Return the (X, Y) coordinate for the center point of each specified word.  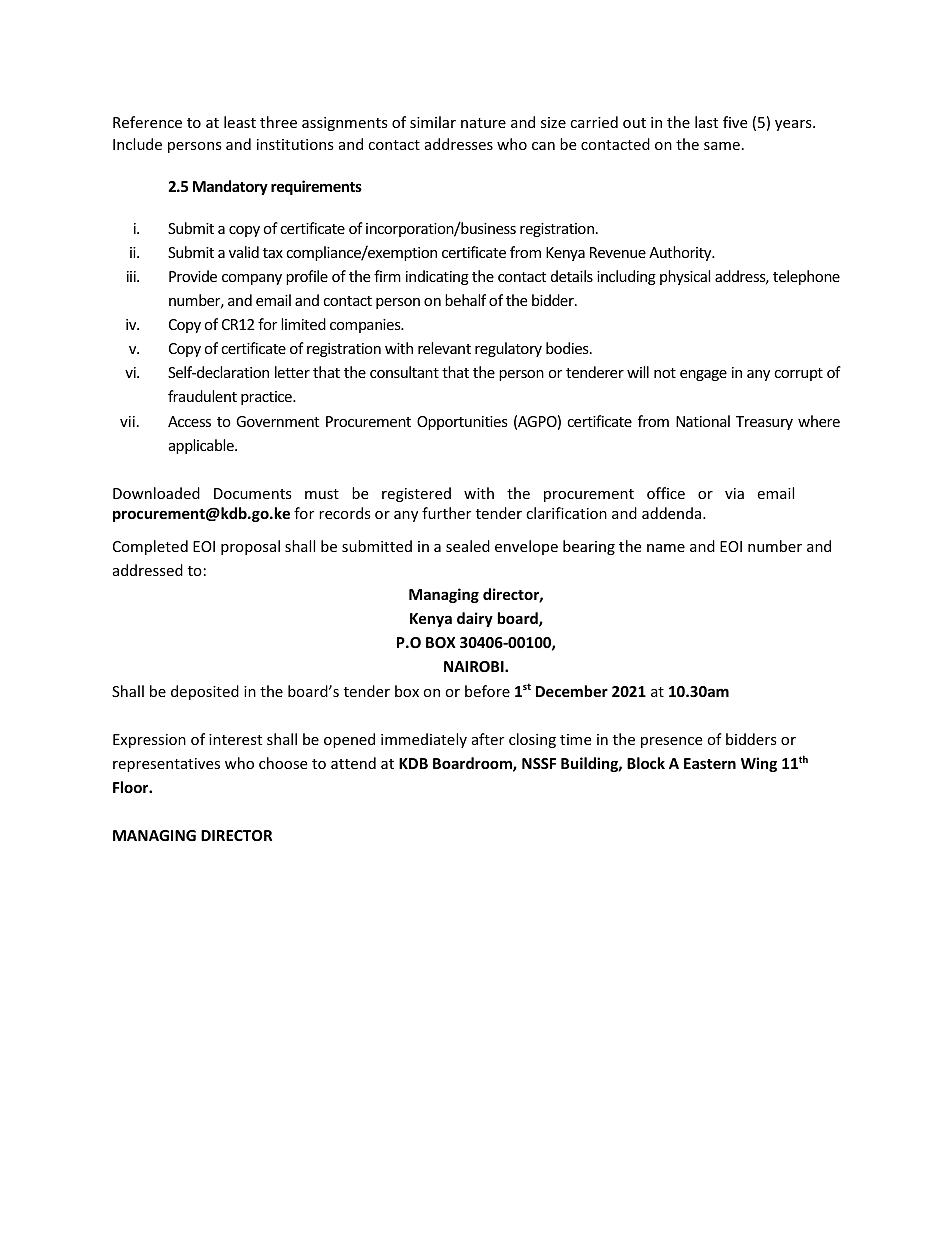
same (722, 146)
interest (235, 739)
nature (483, 123)
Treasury (764, 423)
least (240, 122)
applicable (202, 446)
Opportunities (462, 423)
